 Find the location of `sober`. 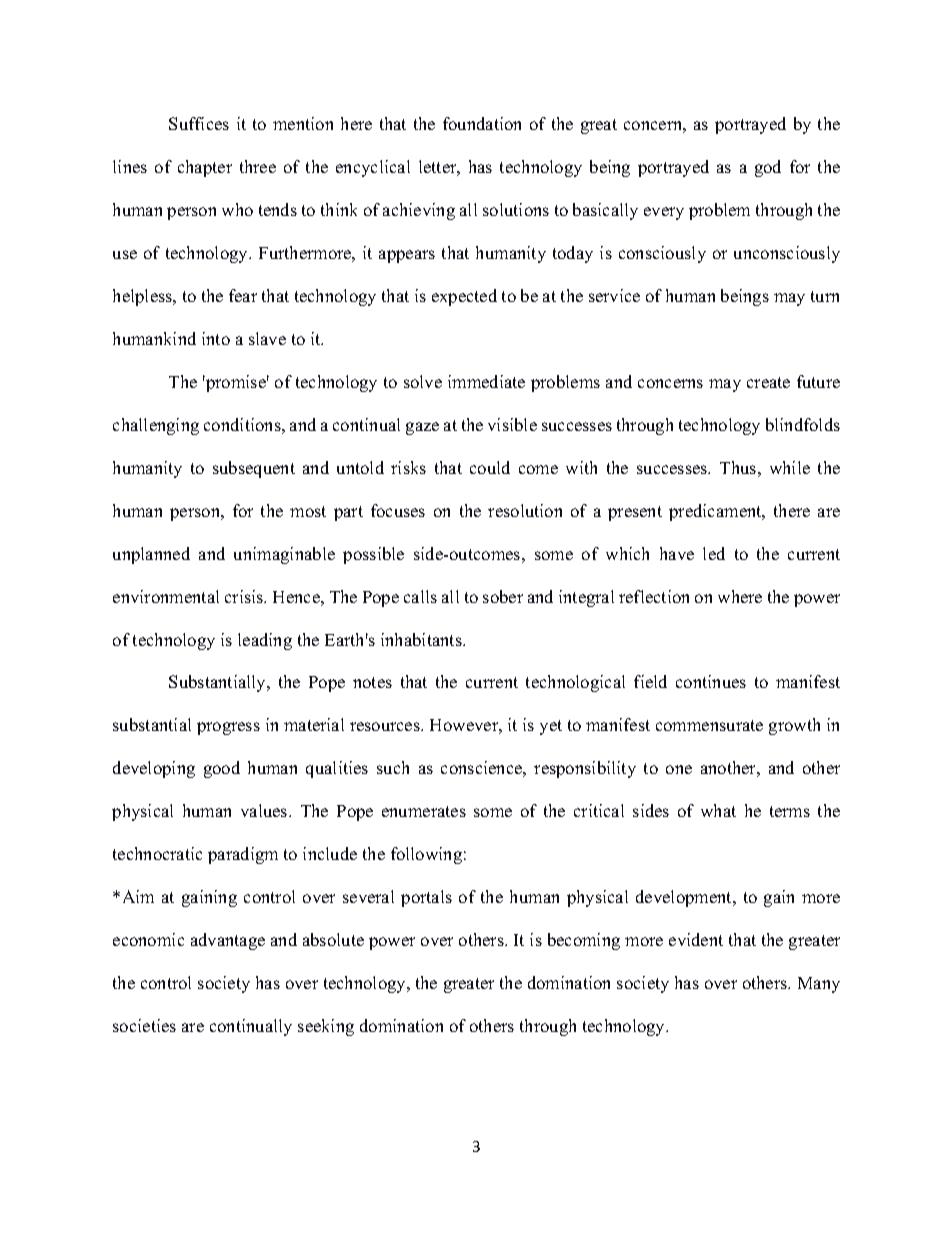

sober is located at coordinates (503, 596).
